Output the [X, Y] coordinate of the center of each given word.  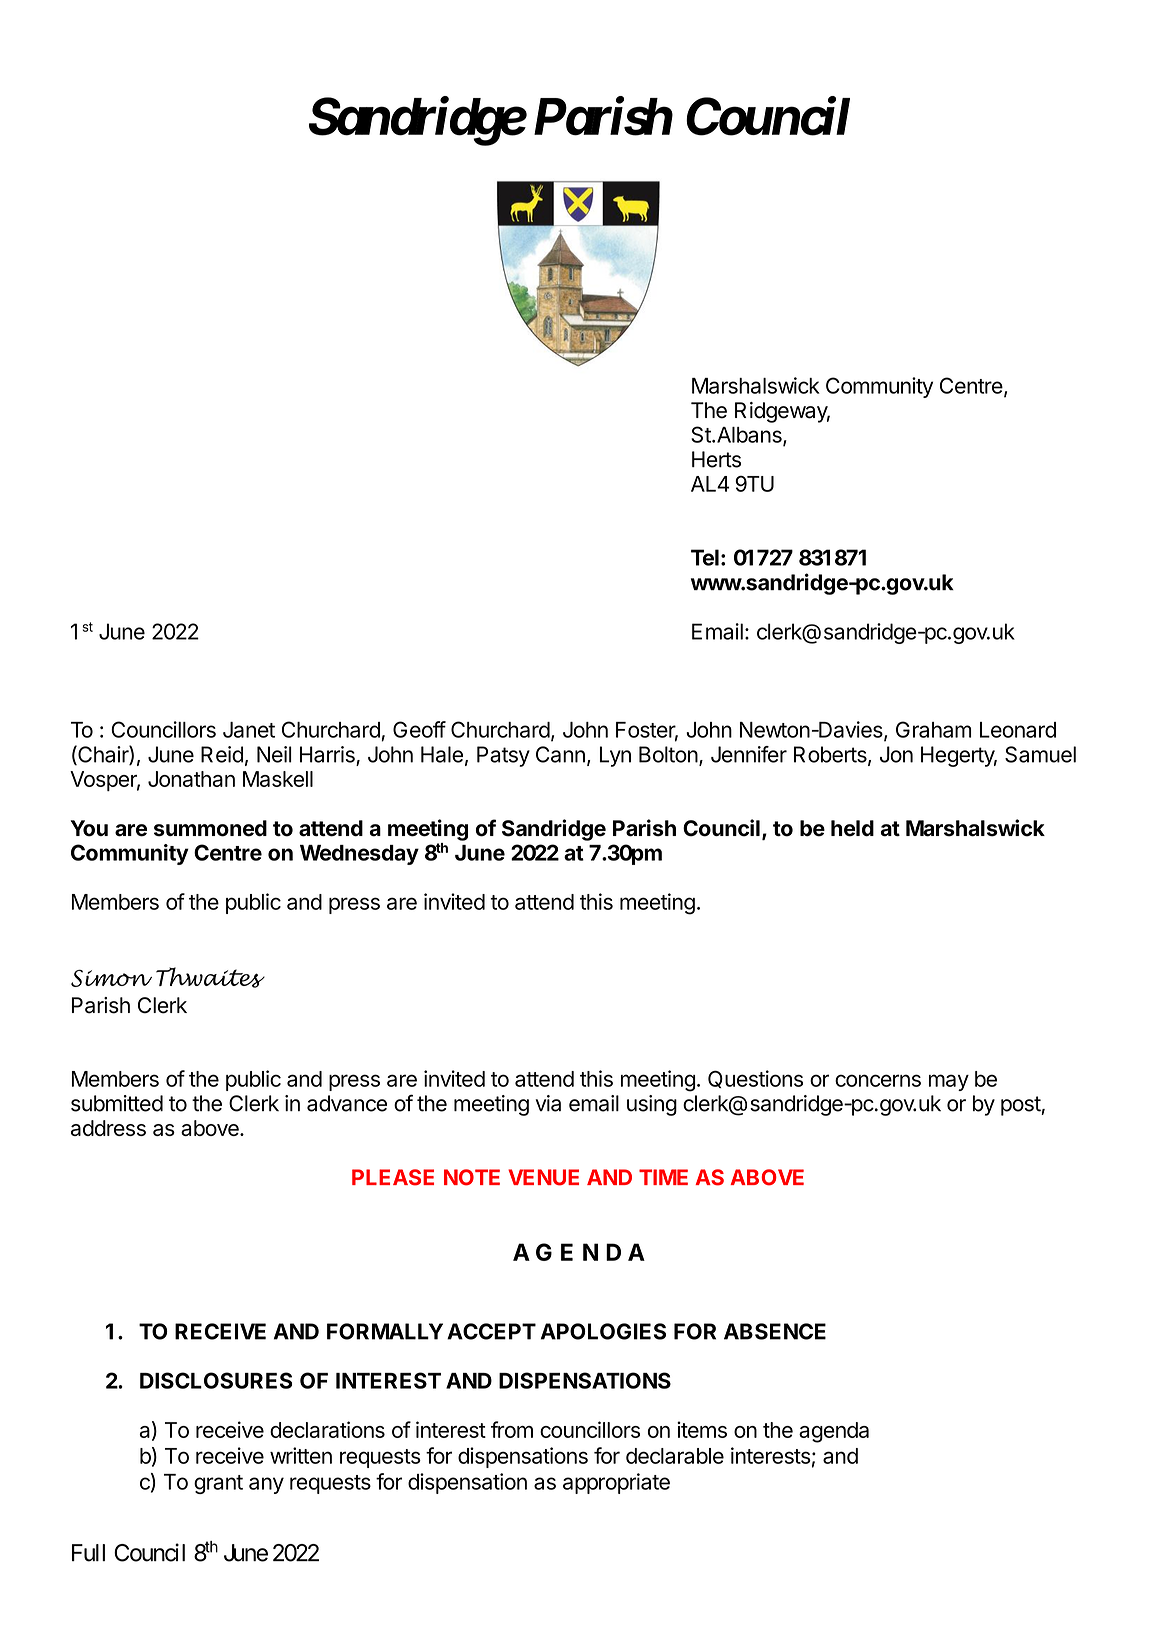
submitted [117, 1103]
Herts [716, 459]
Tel [705, 557]
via [548, 1103]
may [949, 1082]
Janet [249, 730]
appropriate [616, 1483]
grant [218, 1484]
